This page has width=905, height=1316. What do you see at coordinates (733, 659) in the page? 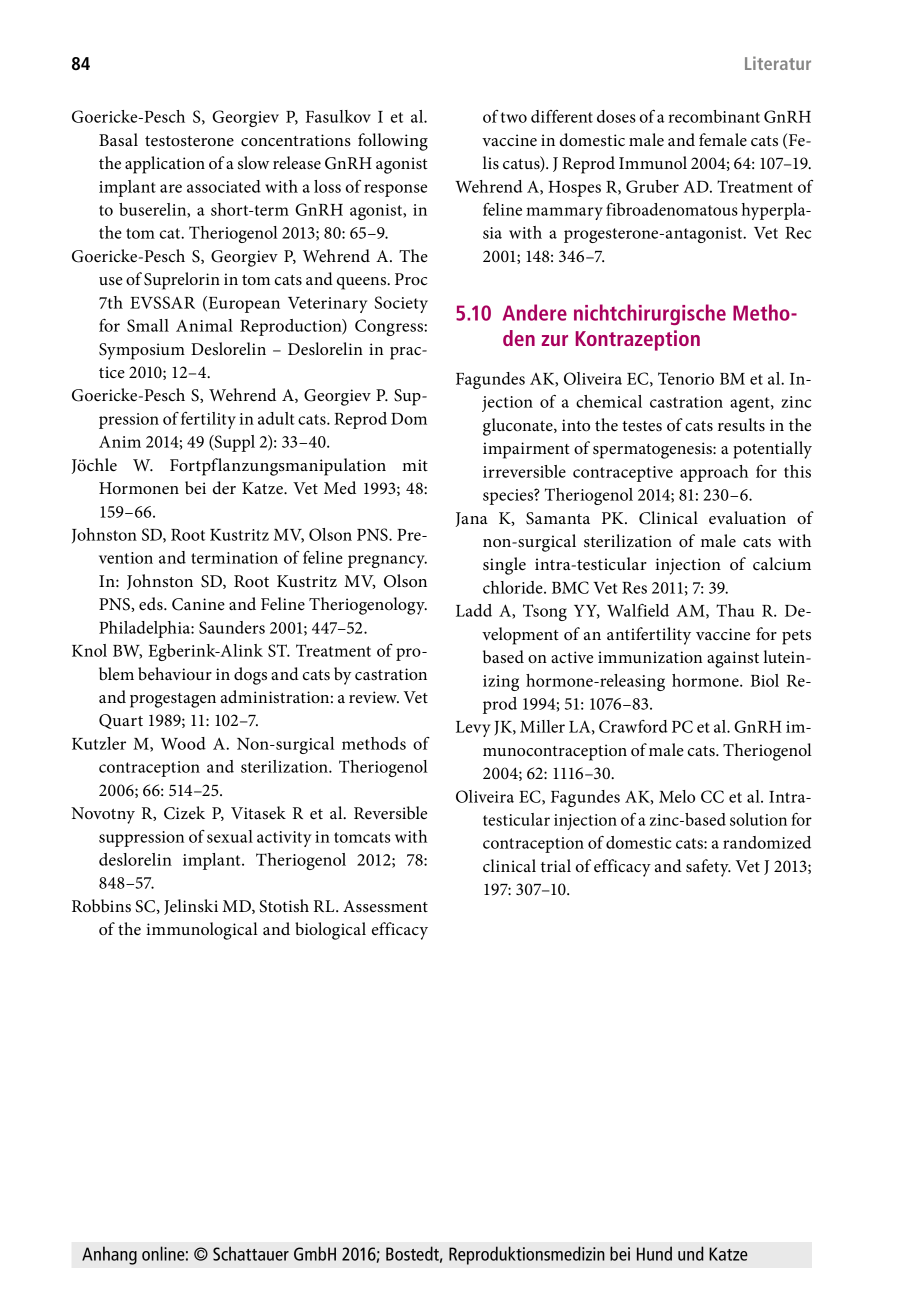
I see `against` at bounding box center [733, 659].
